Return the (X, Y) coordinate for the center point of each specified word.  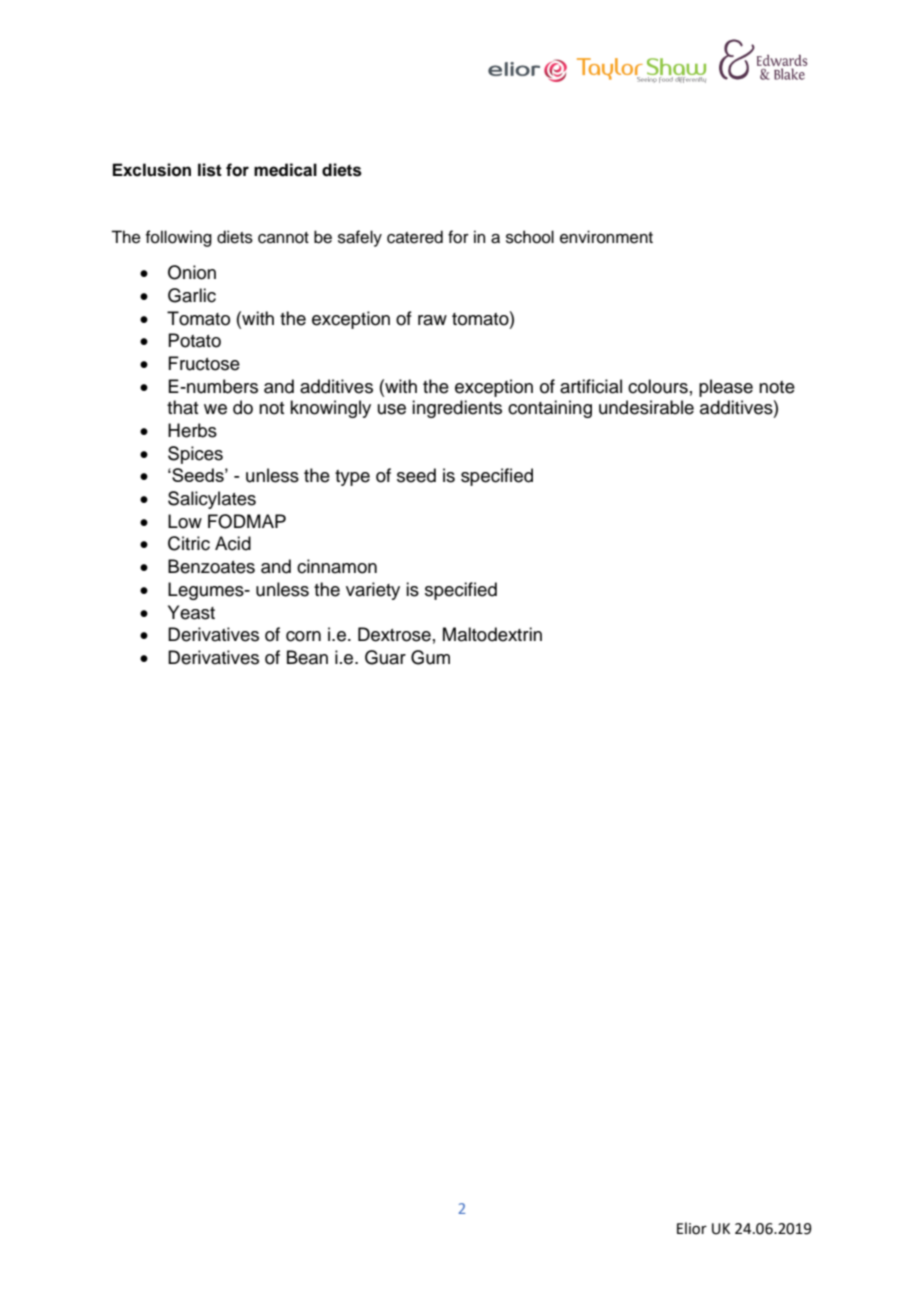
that (182, 407)
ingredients (457, 409)
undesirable (646, 407)
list (210, 170)
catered (415, 237)
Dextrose (394, 634)
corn (303, 636)
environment (606, 237)
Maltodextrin (492, 634)
